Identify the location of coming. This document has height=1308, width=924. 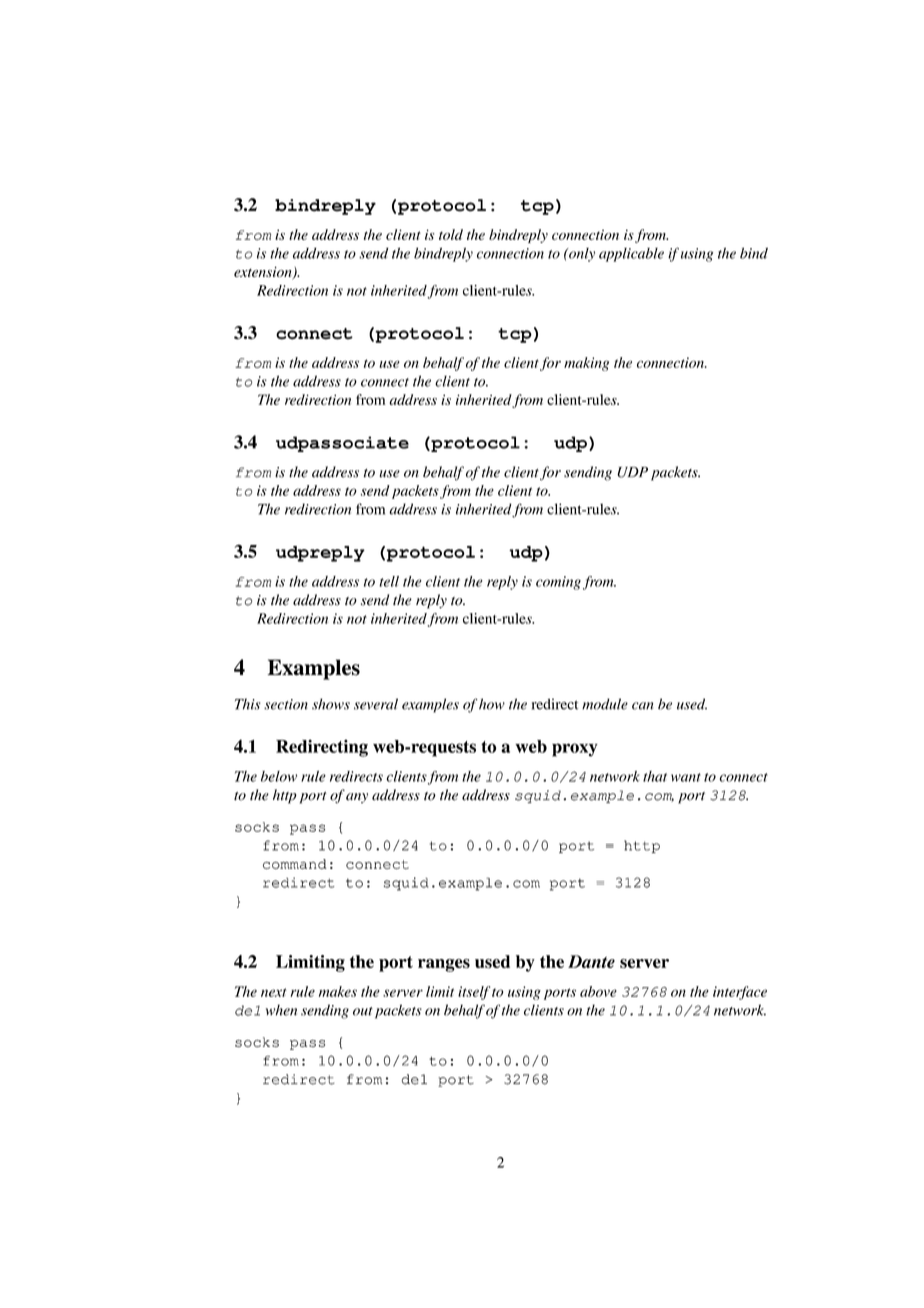
(558, 583).
